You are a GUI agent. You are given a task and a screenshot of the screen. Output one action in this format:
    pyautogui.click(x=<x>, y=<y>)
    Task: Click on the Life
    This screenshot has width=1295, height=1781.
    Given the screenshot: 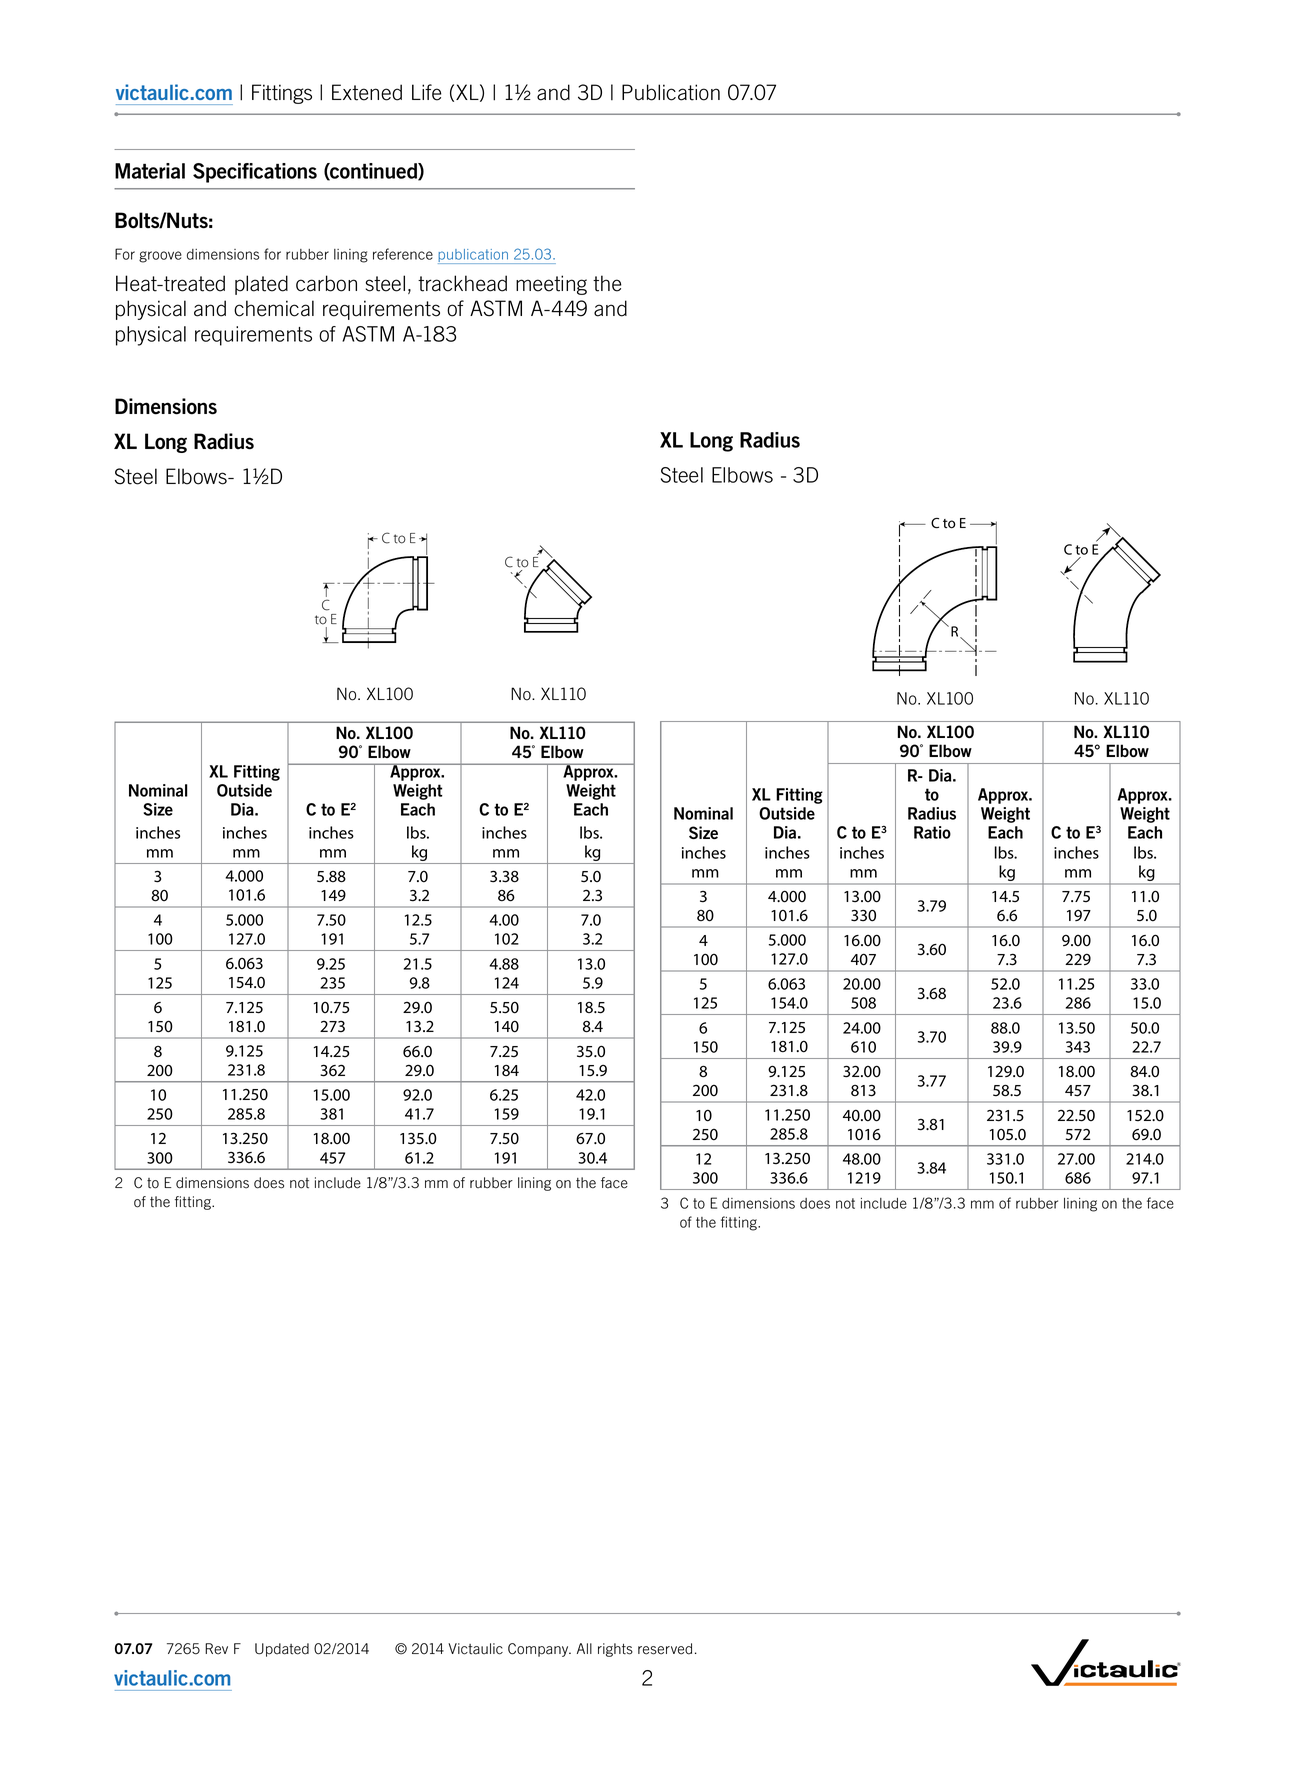 What is the action you would take?
    pyautogui.click(x=426, y=92)
